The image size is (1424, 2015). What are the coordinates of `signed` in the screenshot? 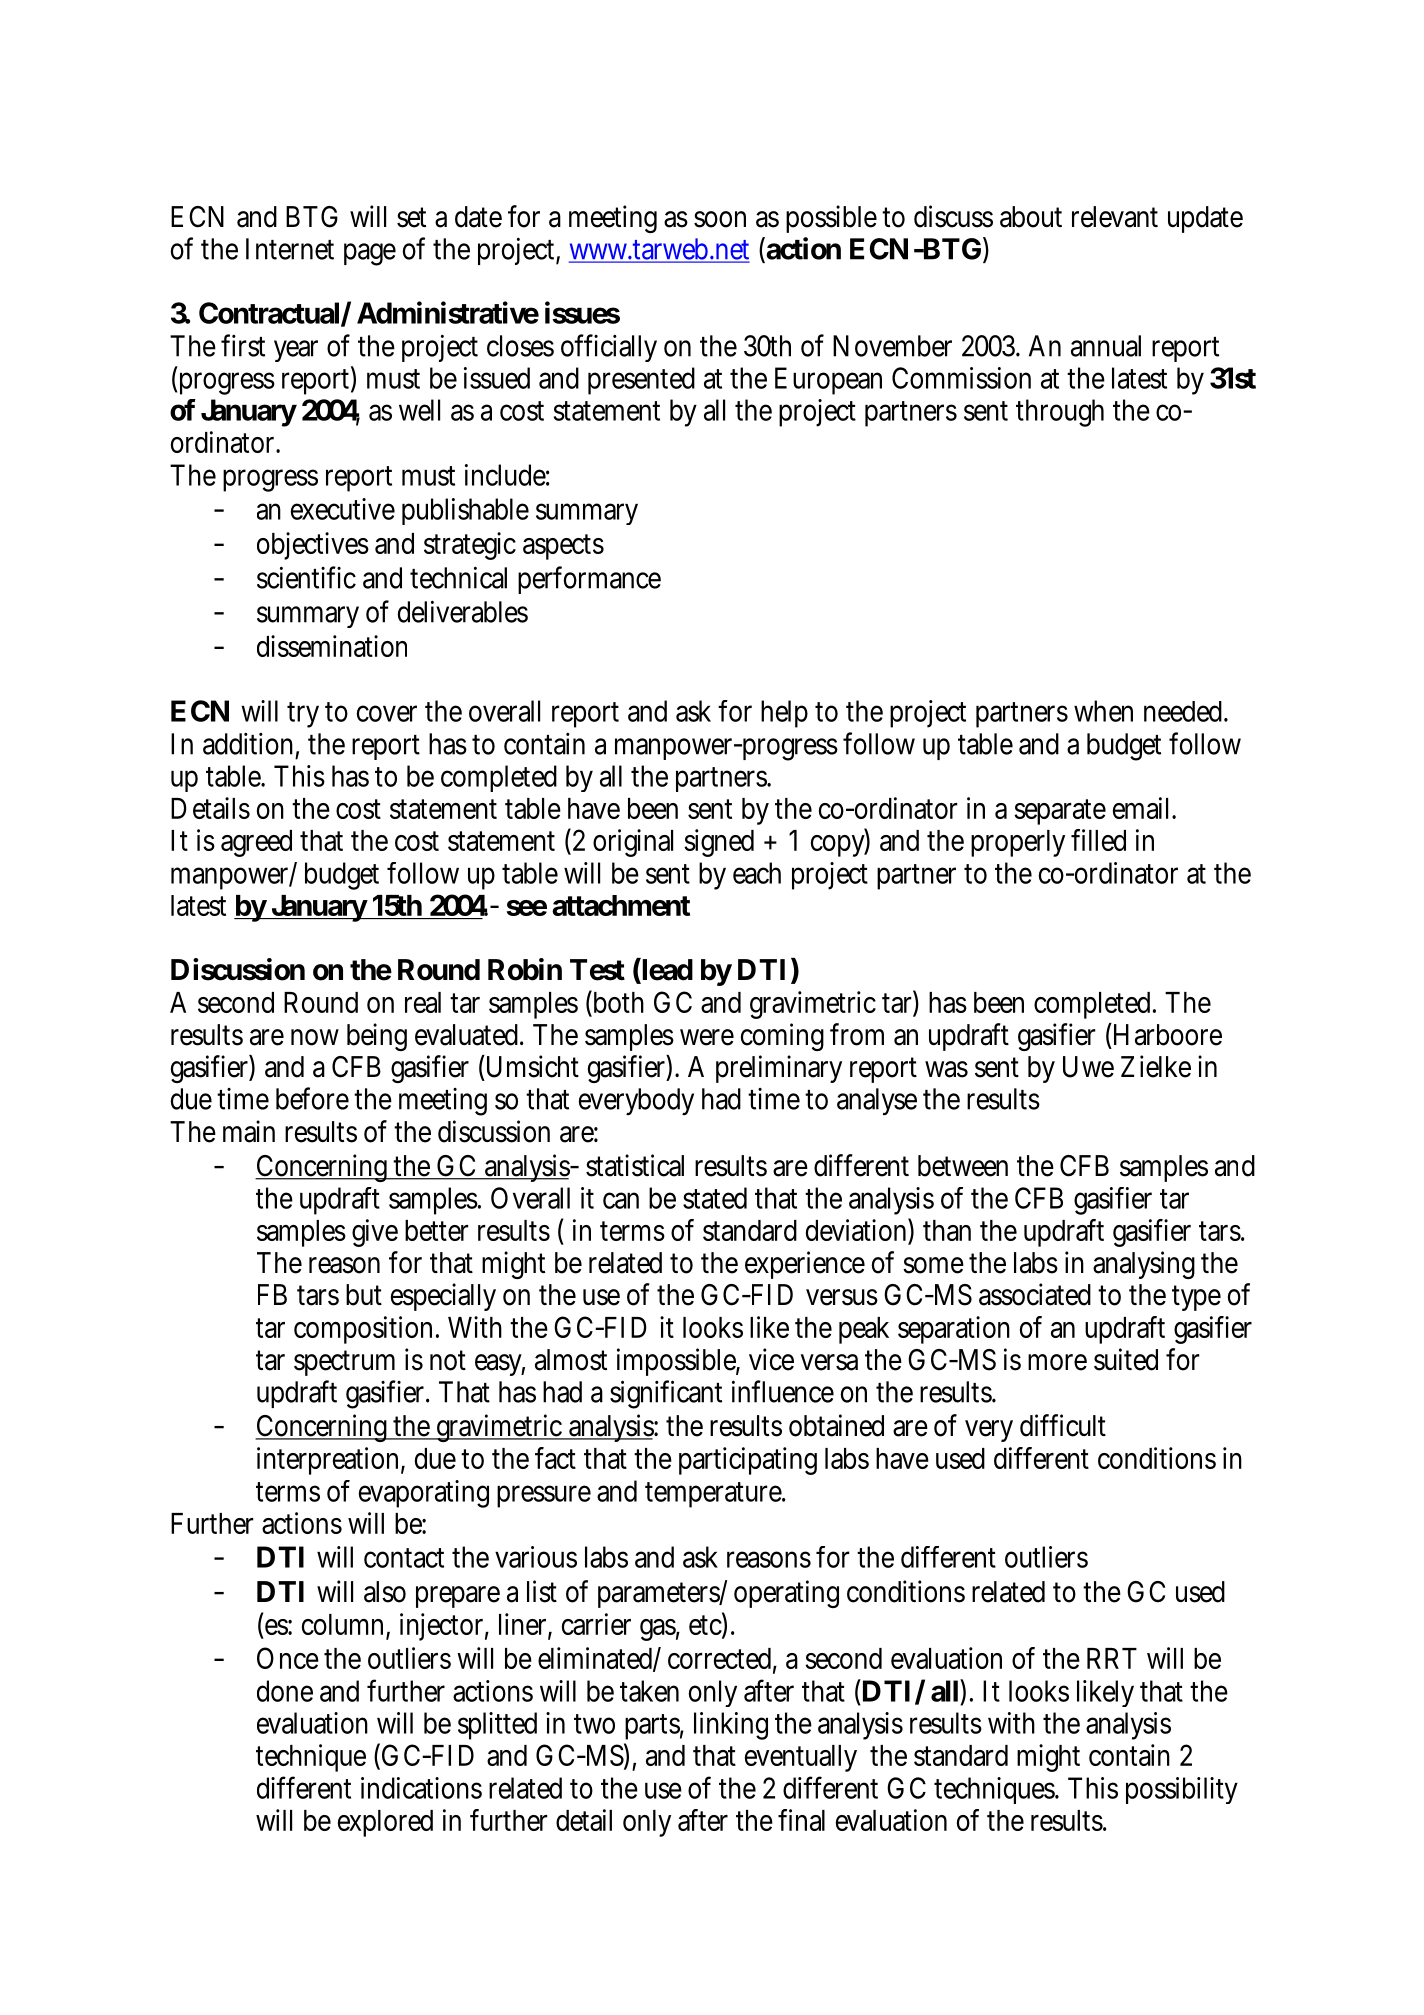 It's located at (719, 843).
